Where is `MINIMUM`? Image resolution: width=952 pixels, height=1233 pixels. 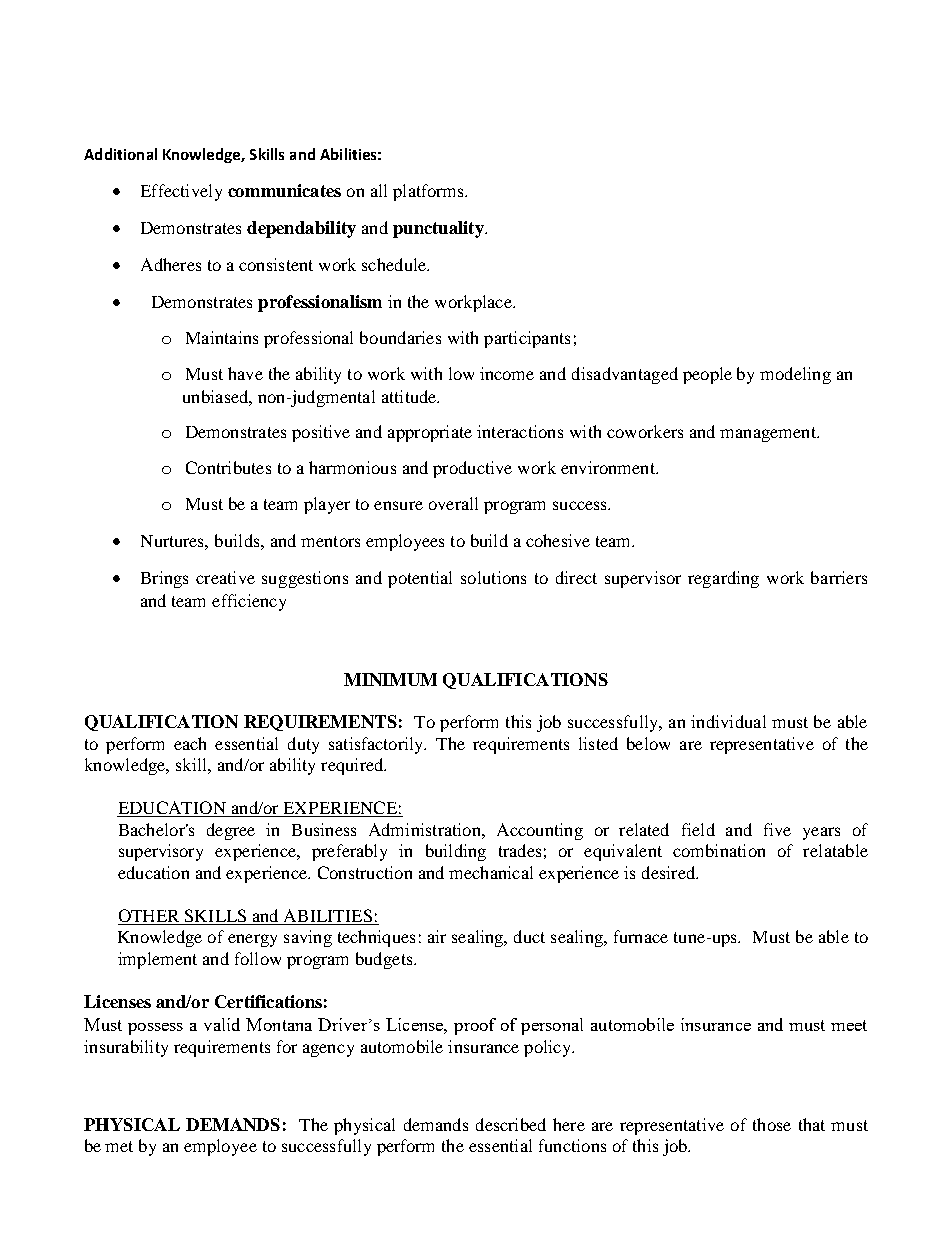 MINIMUM is located at coordinates (390, 679).
